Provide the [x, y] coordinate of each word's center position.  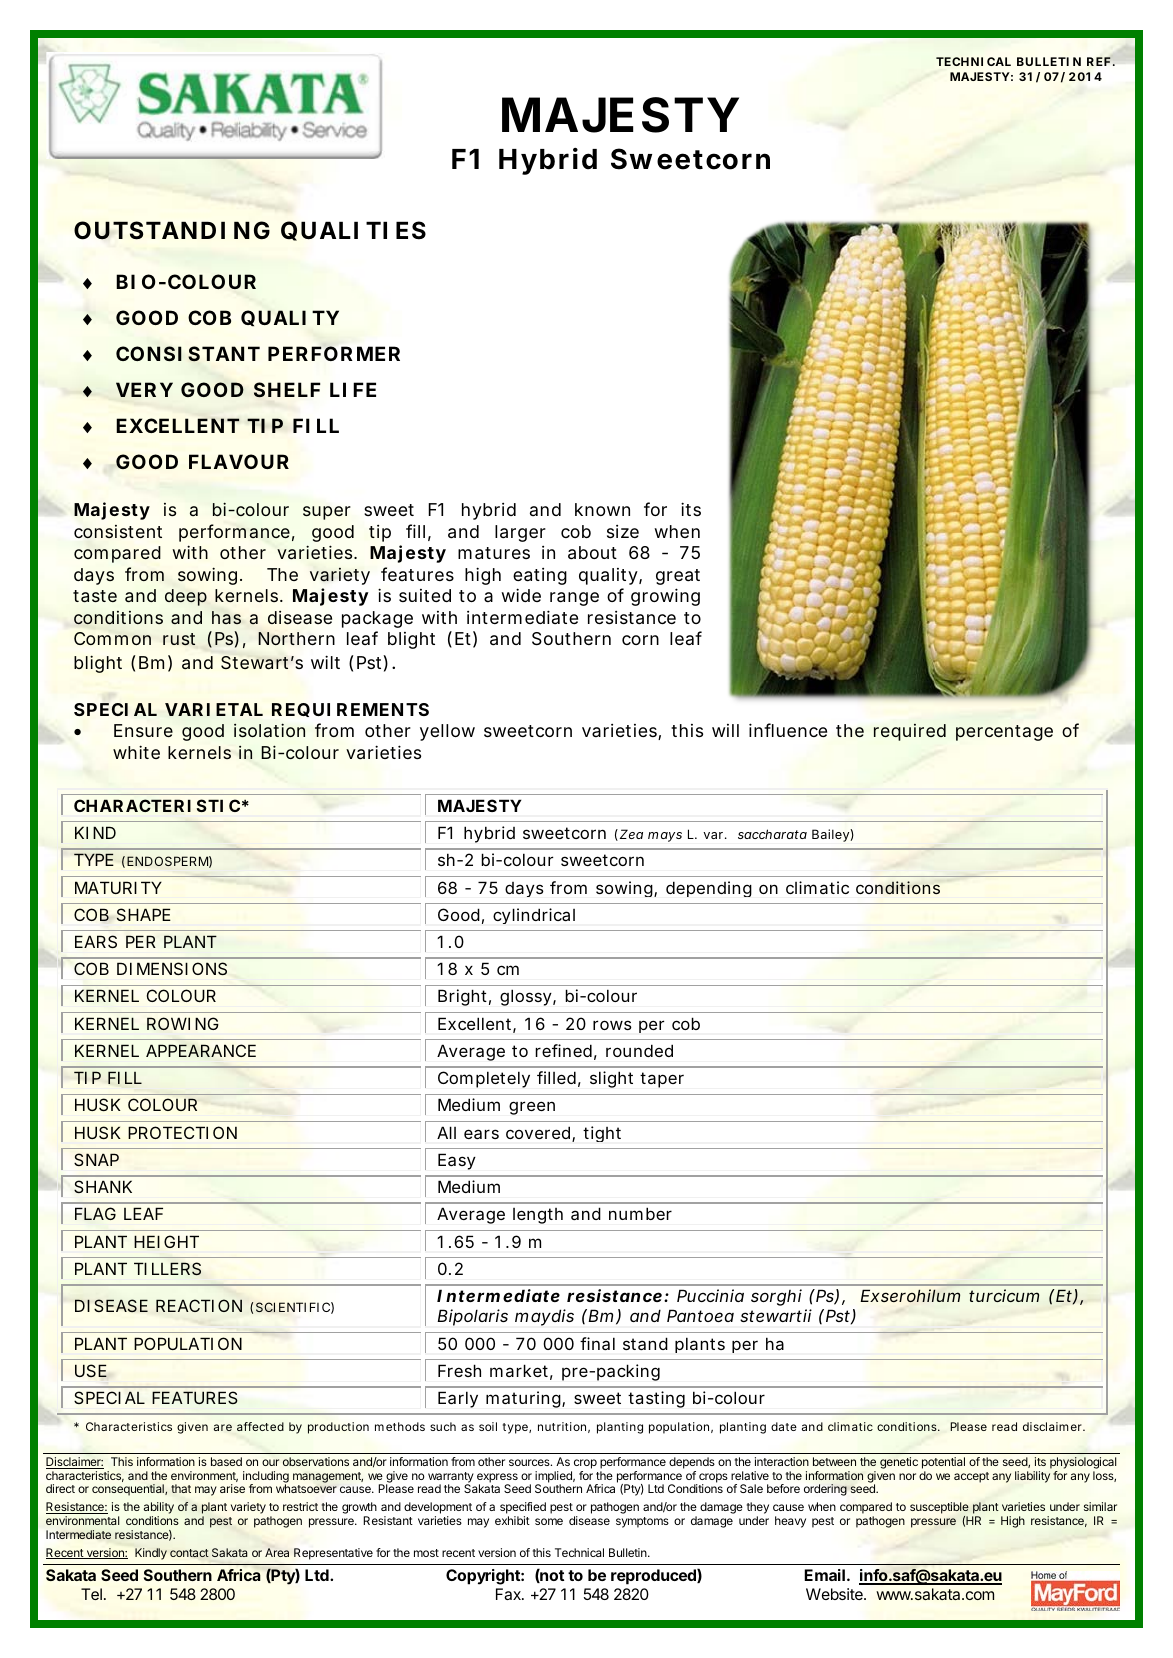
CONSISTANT [188, 354]
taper [662, 1080]
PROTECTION [182, 1132]
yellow [447, 732]
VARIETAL [214, 709]
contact [189, 1553]
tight [602, 1134]
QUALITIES [353, 231]
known [602, 509]
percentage [1004, 733]
